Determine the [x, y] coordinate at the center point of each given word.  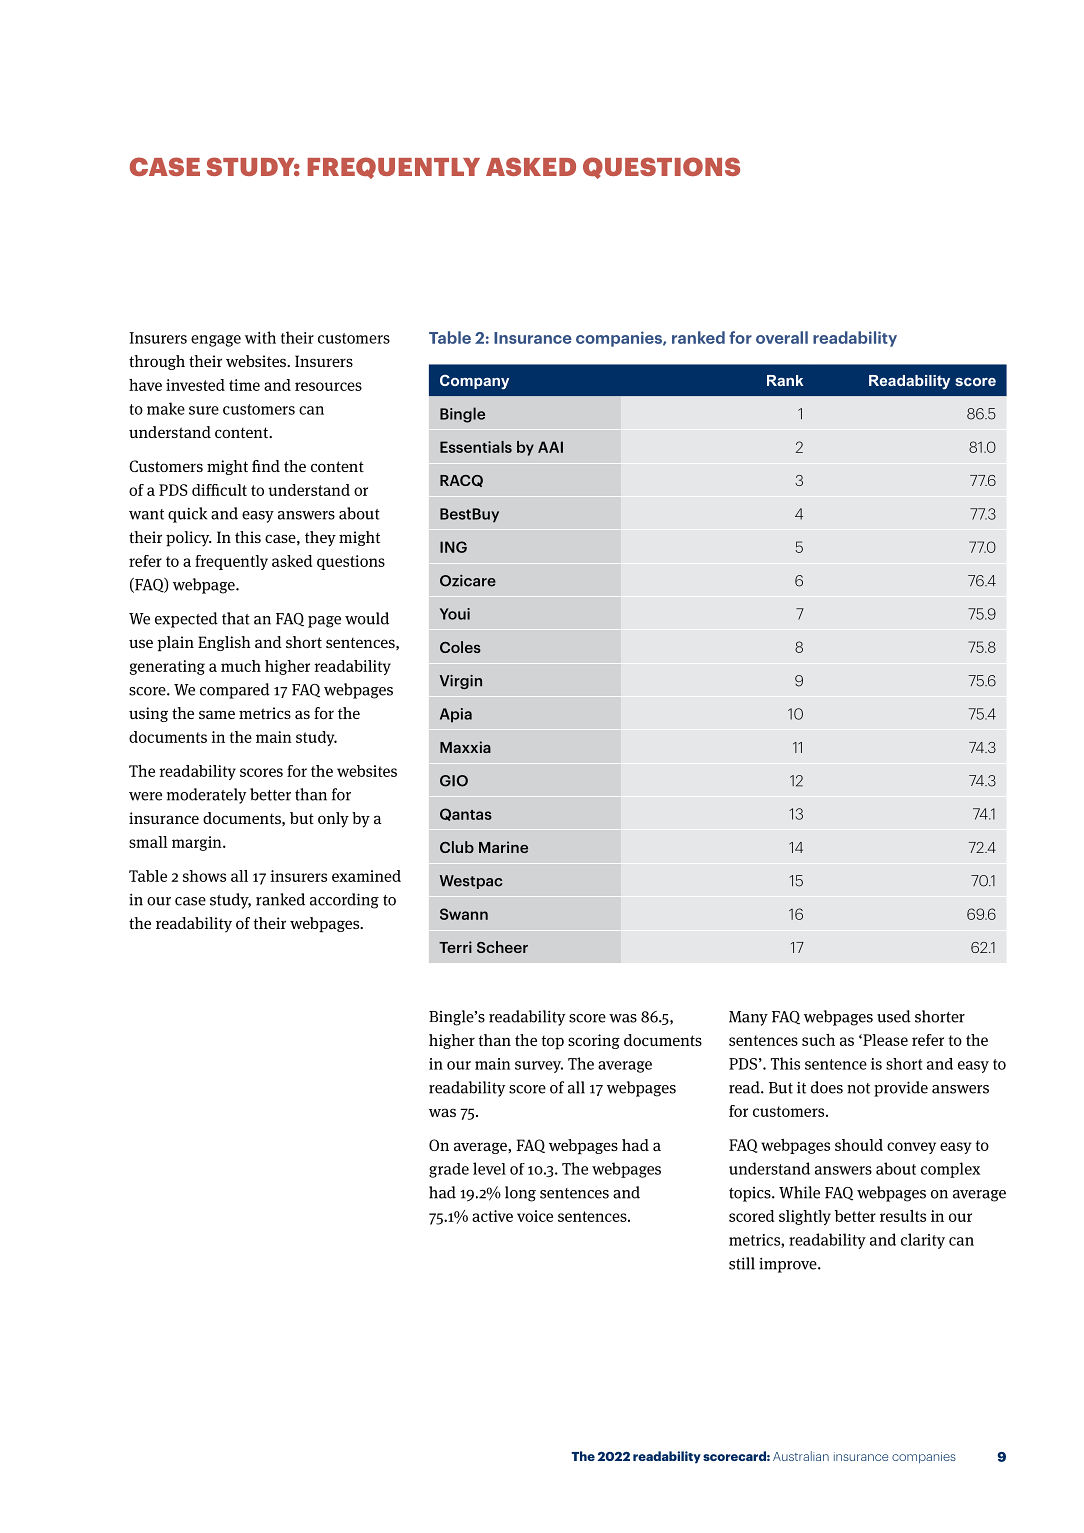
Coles [460, 647]
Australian [801, 1456]
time [244, 385]
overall [782, 337]
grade [449, 1170]
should [859, 1145]
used [894, 1016]
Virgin [461, 682]
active [492, 1216]
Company [474, 382]
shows [204, 876]
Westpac [471, 882]
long [520, 1194]
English [224, 643]
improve [789, 1265]
